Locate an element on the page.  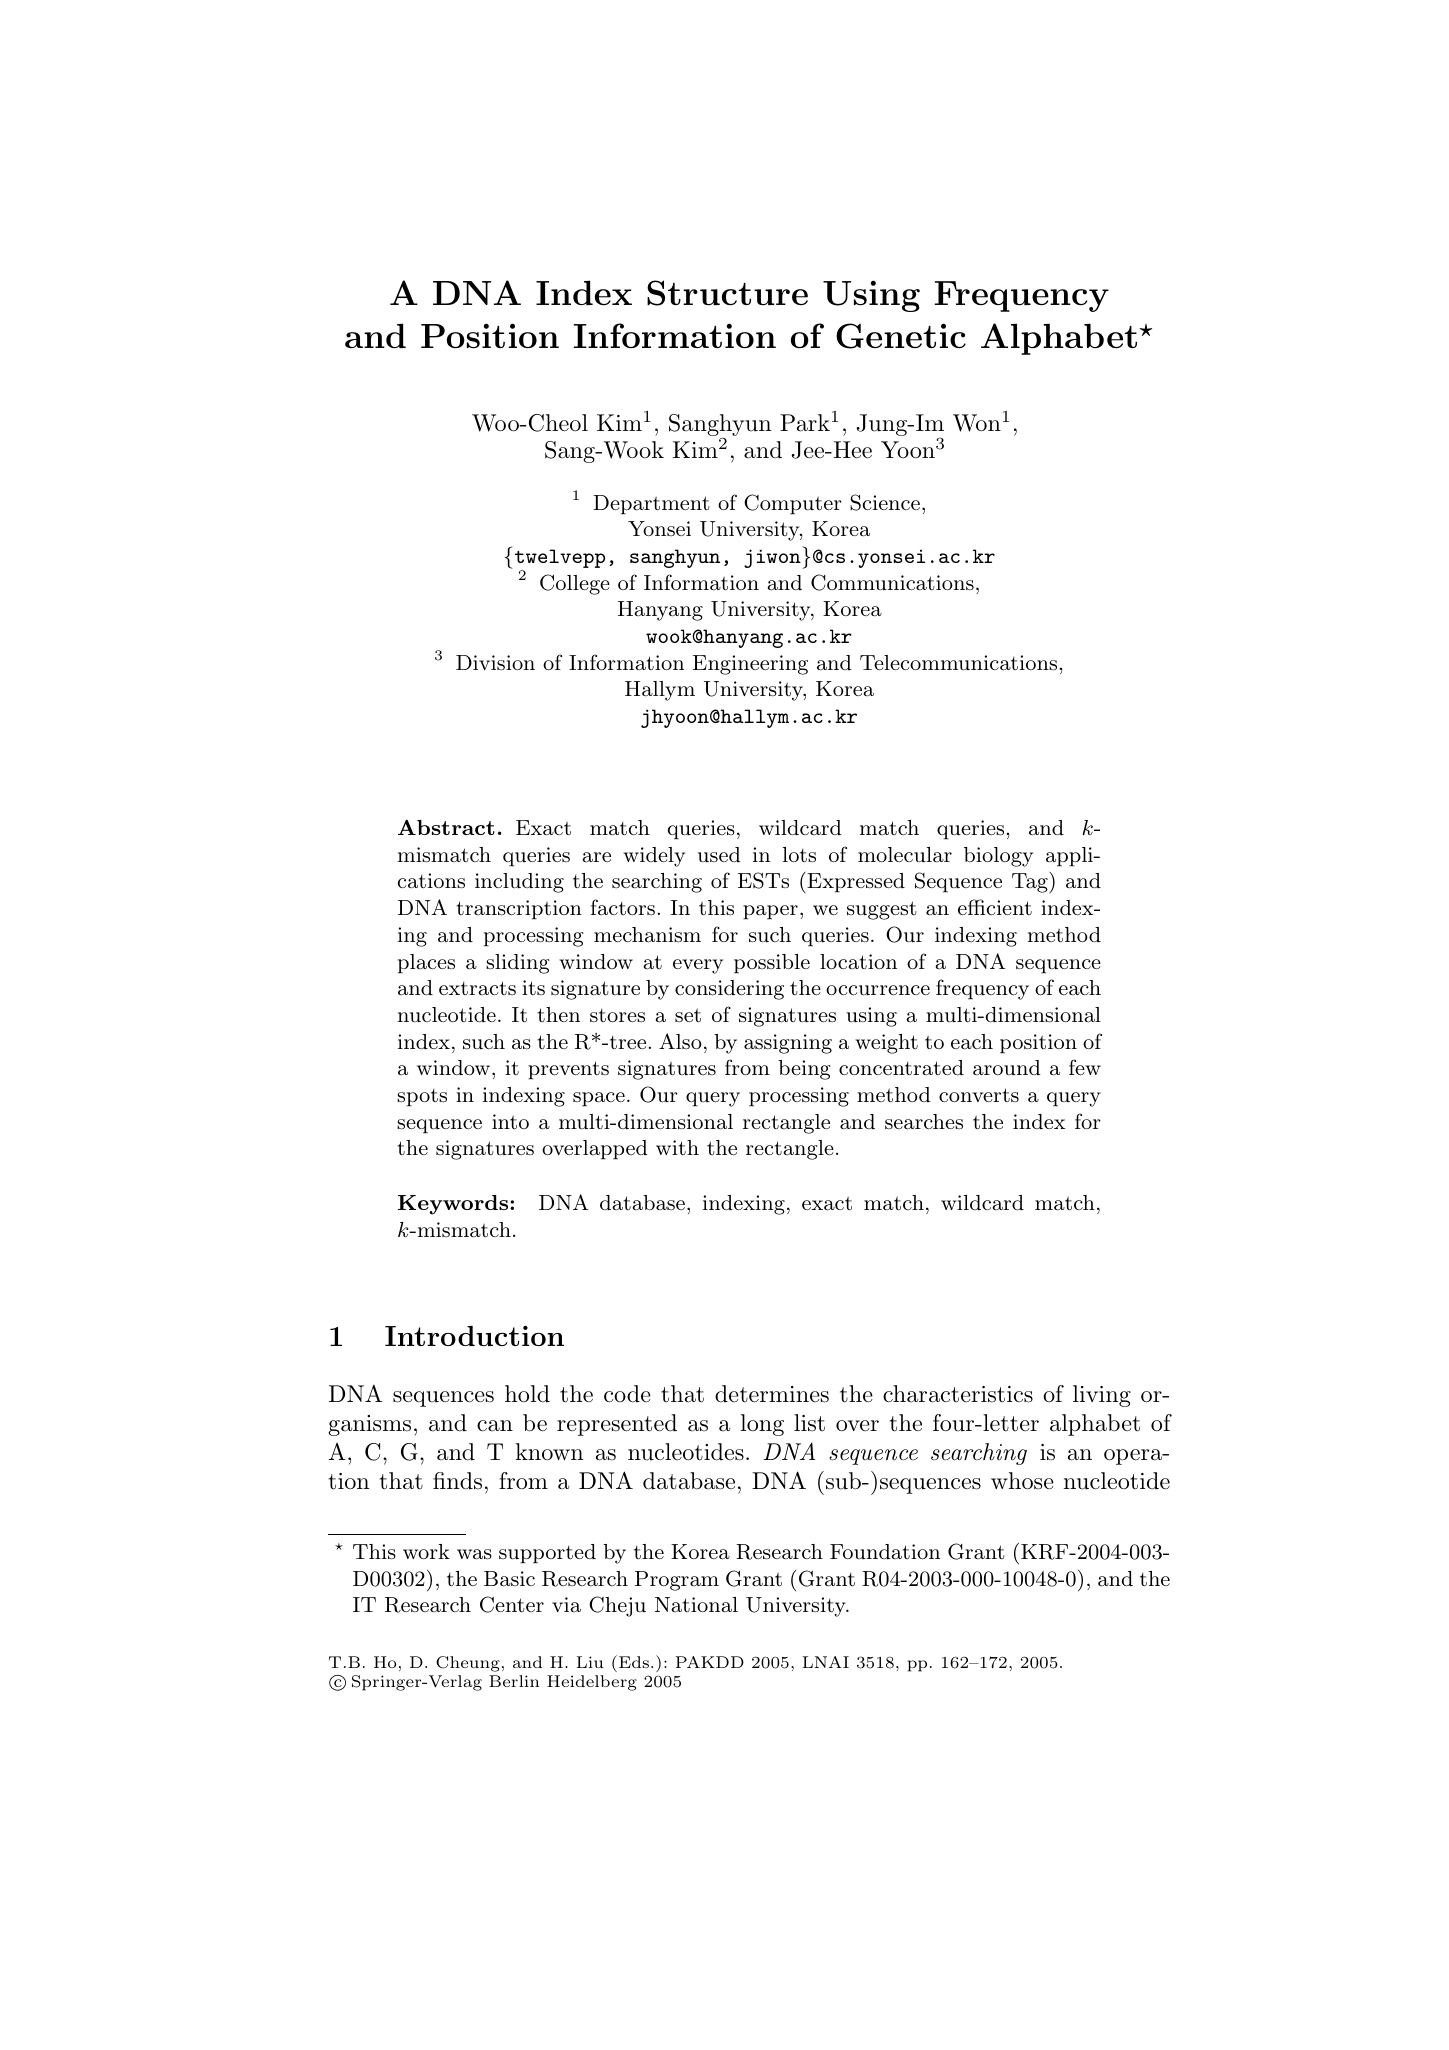
Genetic is located at coordinates (901, 336).
